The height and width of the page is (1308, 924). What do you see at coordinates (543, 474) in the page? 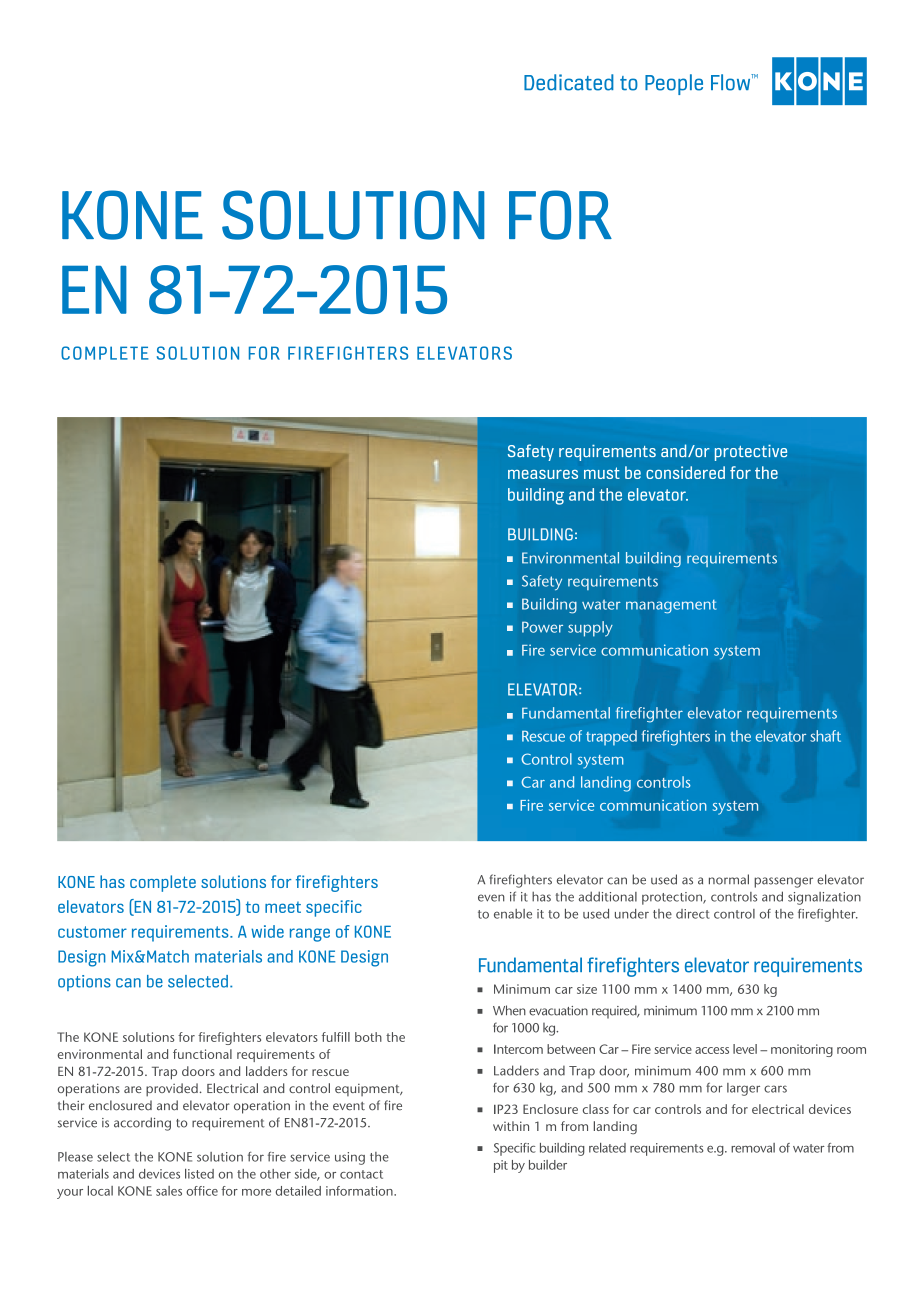
I see `measures` at bounding box center [543, 474].
